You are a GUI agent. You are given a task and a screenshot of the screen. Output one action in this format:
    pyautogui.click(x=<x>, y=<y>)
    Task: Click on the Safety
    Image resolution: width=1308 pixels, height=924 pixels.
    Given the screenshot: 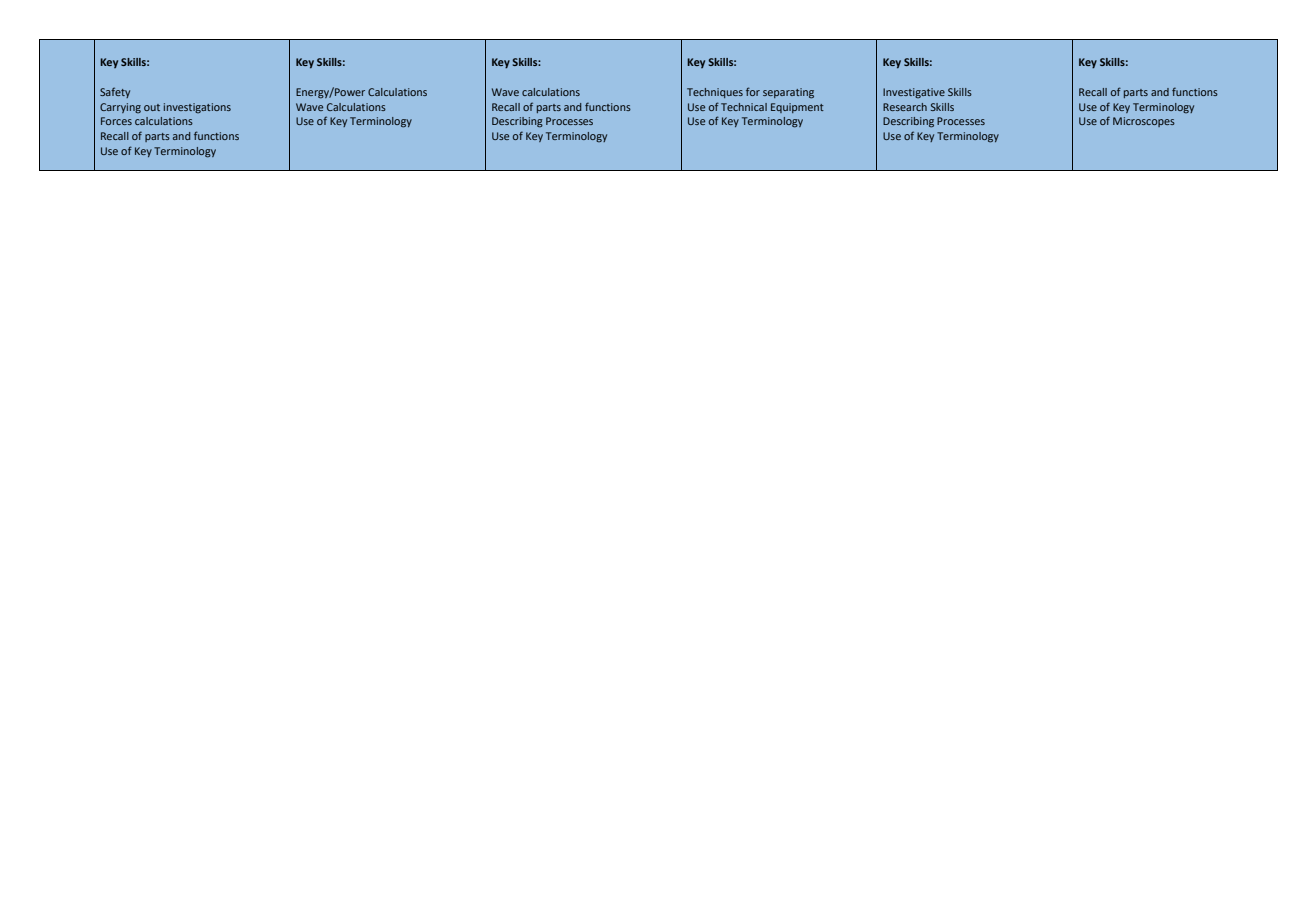 What is the action you would take?
    pyautogui.click(x=115, y=92)
